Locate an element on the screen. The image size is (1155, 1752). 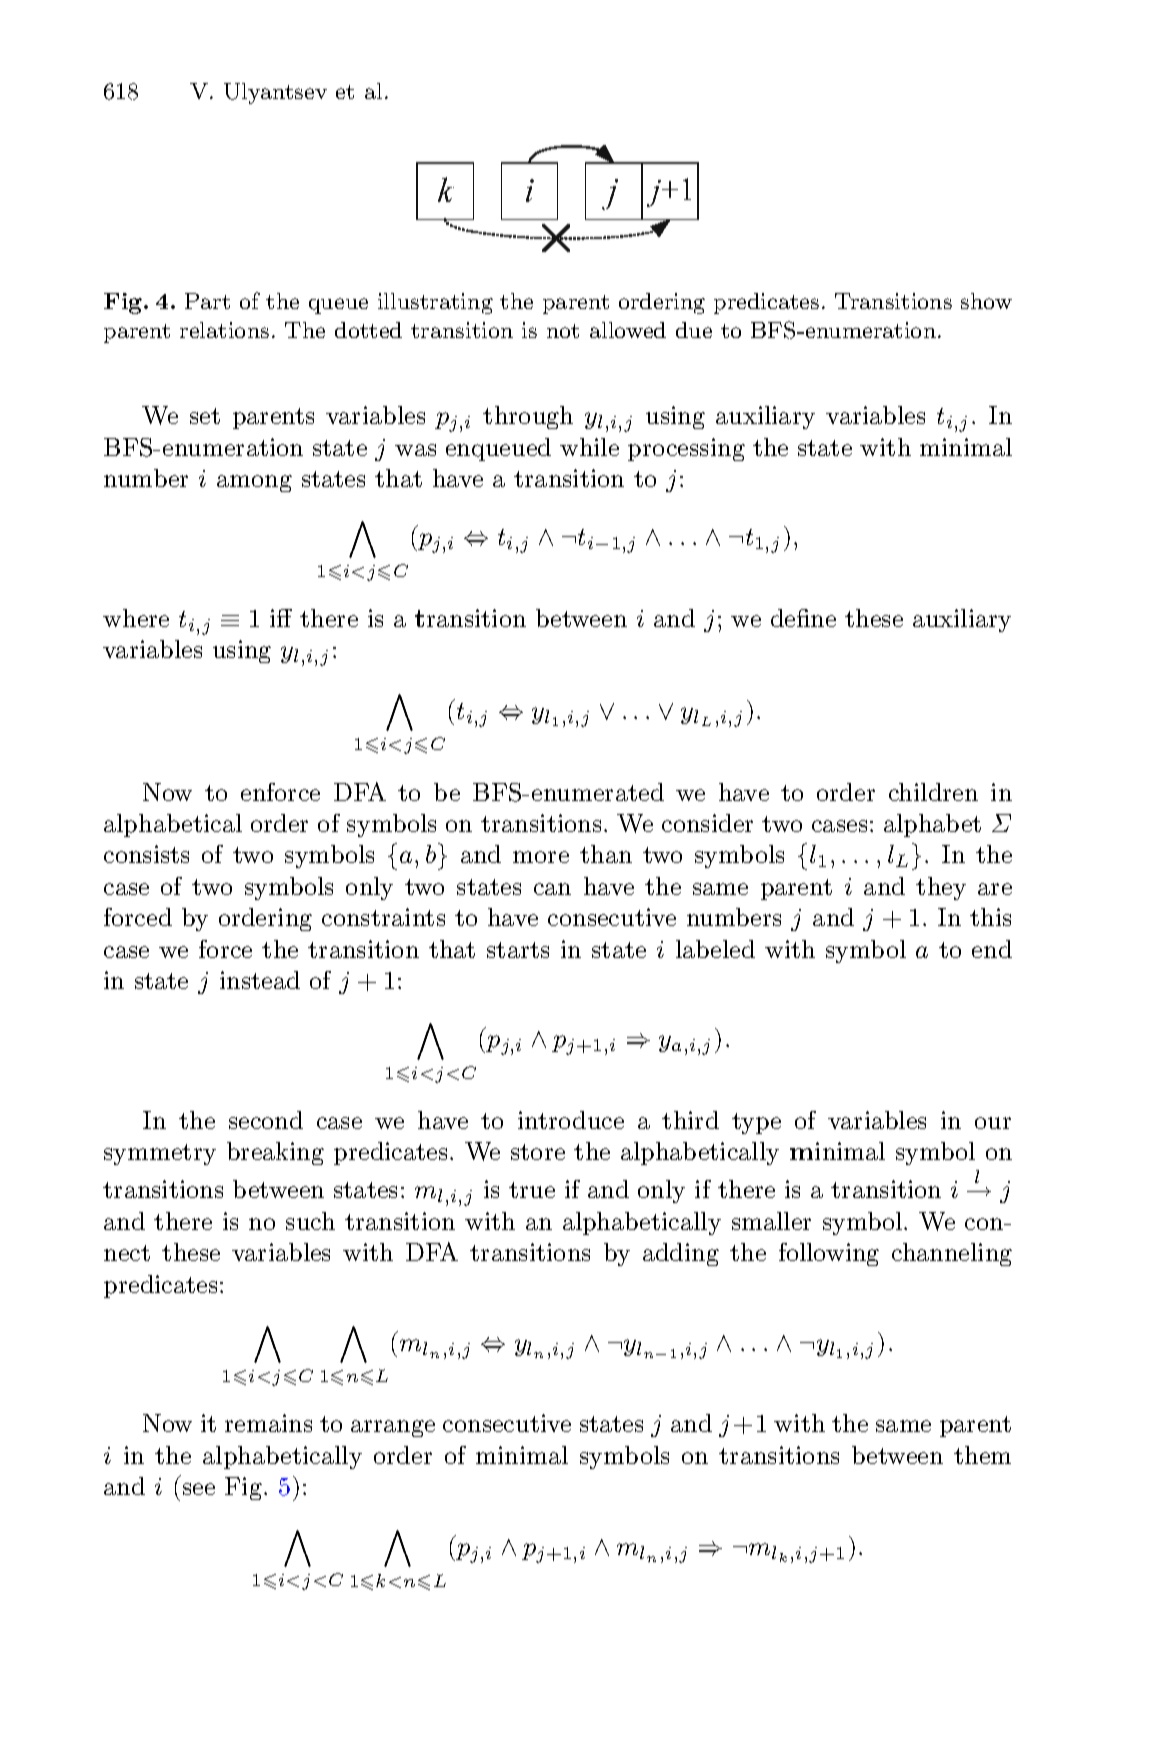
arrange is located at coordinates (393, 1428).
